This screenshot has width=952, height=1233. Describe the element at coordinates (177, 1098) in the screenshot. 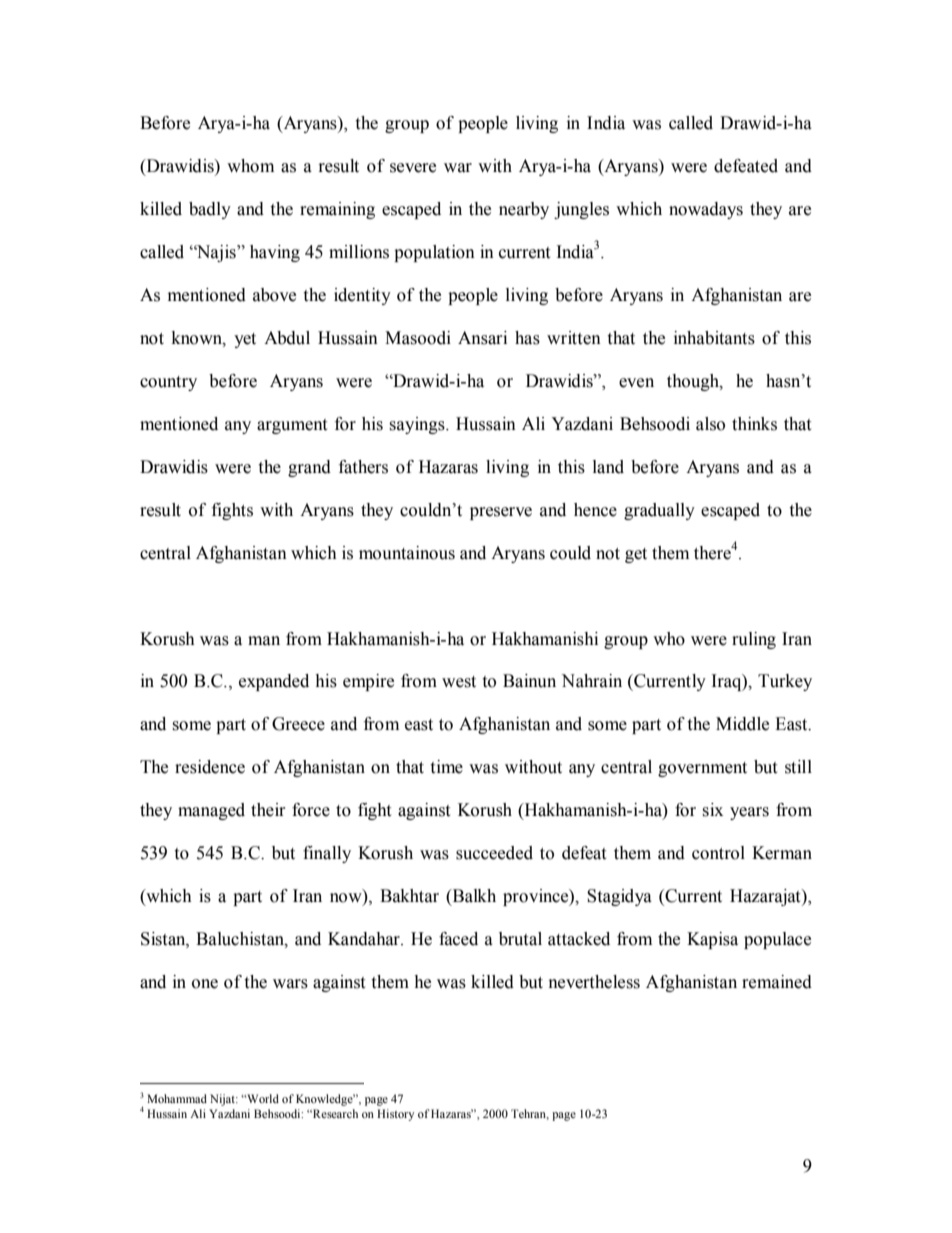

I see `Mohammad` at that location.
